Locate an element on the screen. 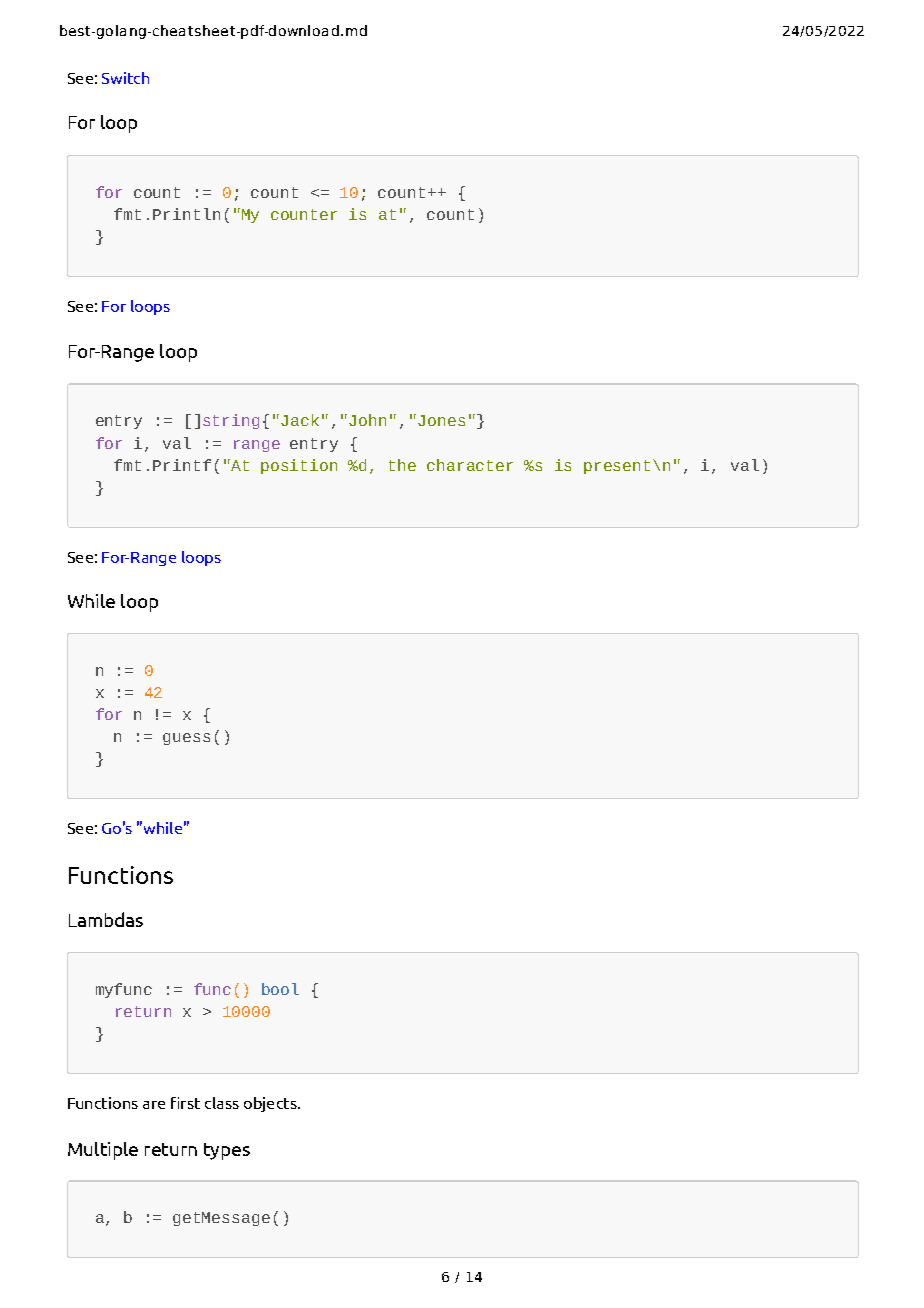  types is located at coordinates (227, 1151).
